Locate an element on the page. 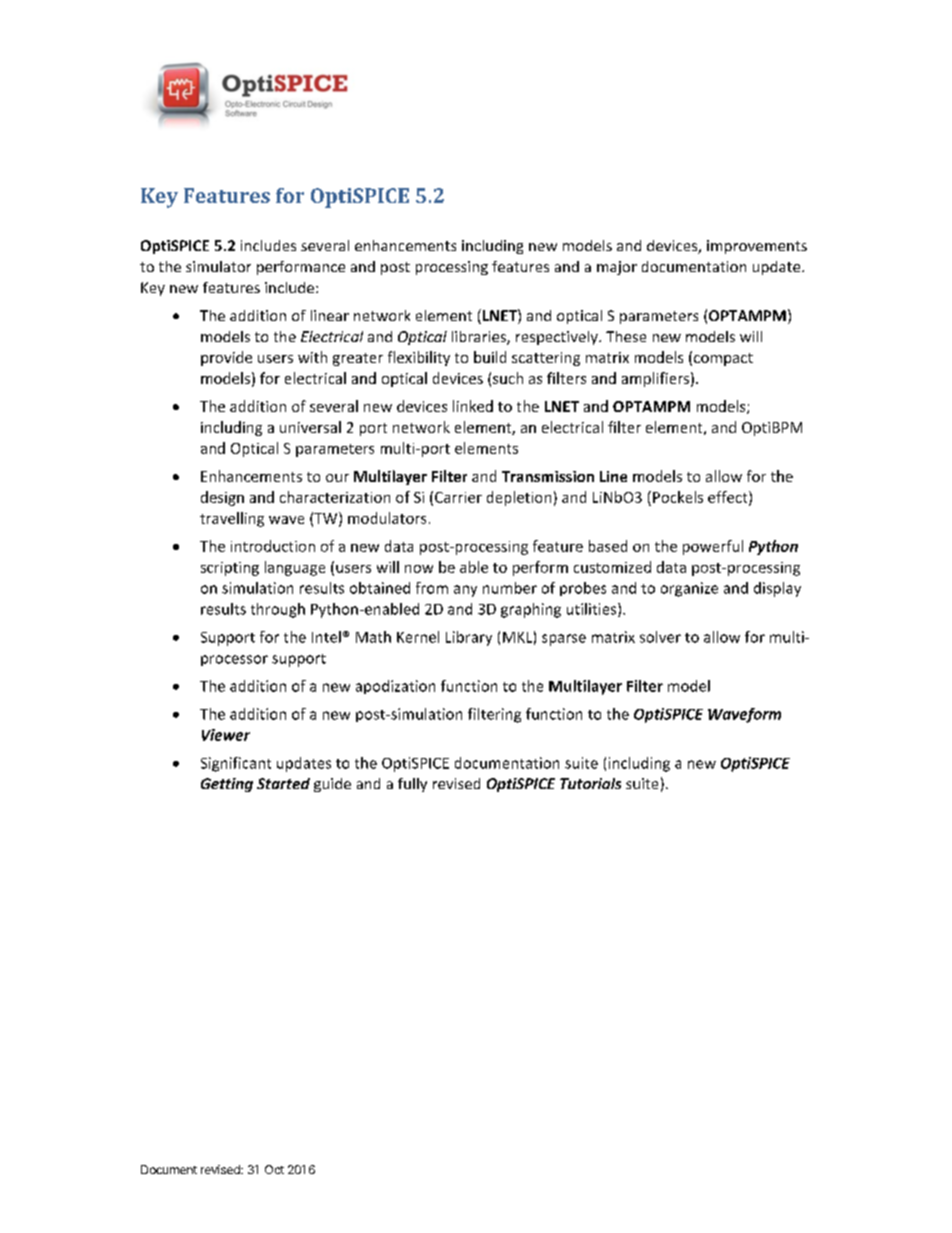 Image resolution: width=952 pixels, height=1233 pixels. Oct is located at coordinates (274, 1169).
